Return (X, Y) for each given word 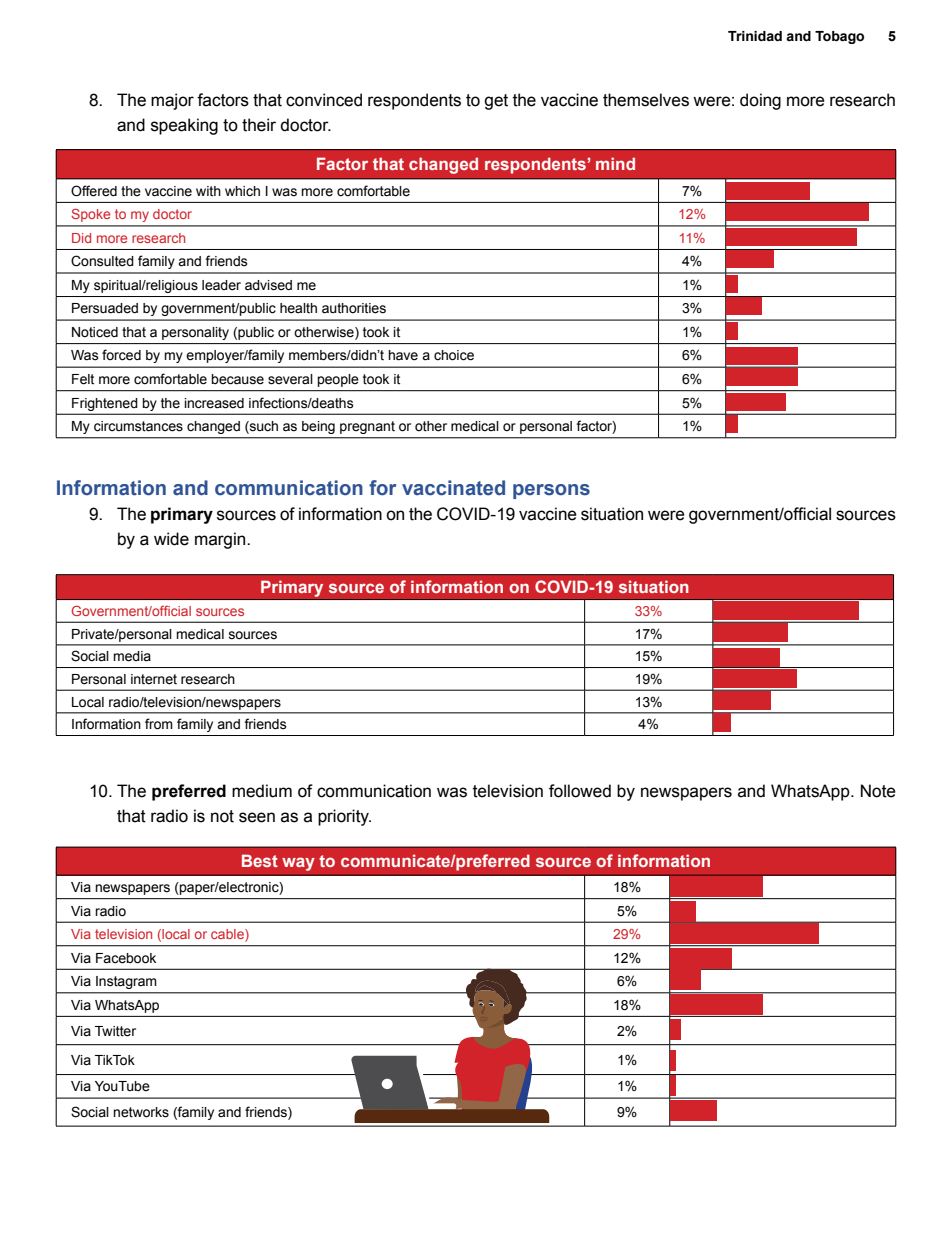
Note (878, 791)
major (172, 101)
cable (228, 935)
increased (214, 403)
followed (580, 791)
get (496, 102)
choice (454, 355)
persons (551, 491)
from (159, 724)
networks (141, 1112)
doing (760, 101)
